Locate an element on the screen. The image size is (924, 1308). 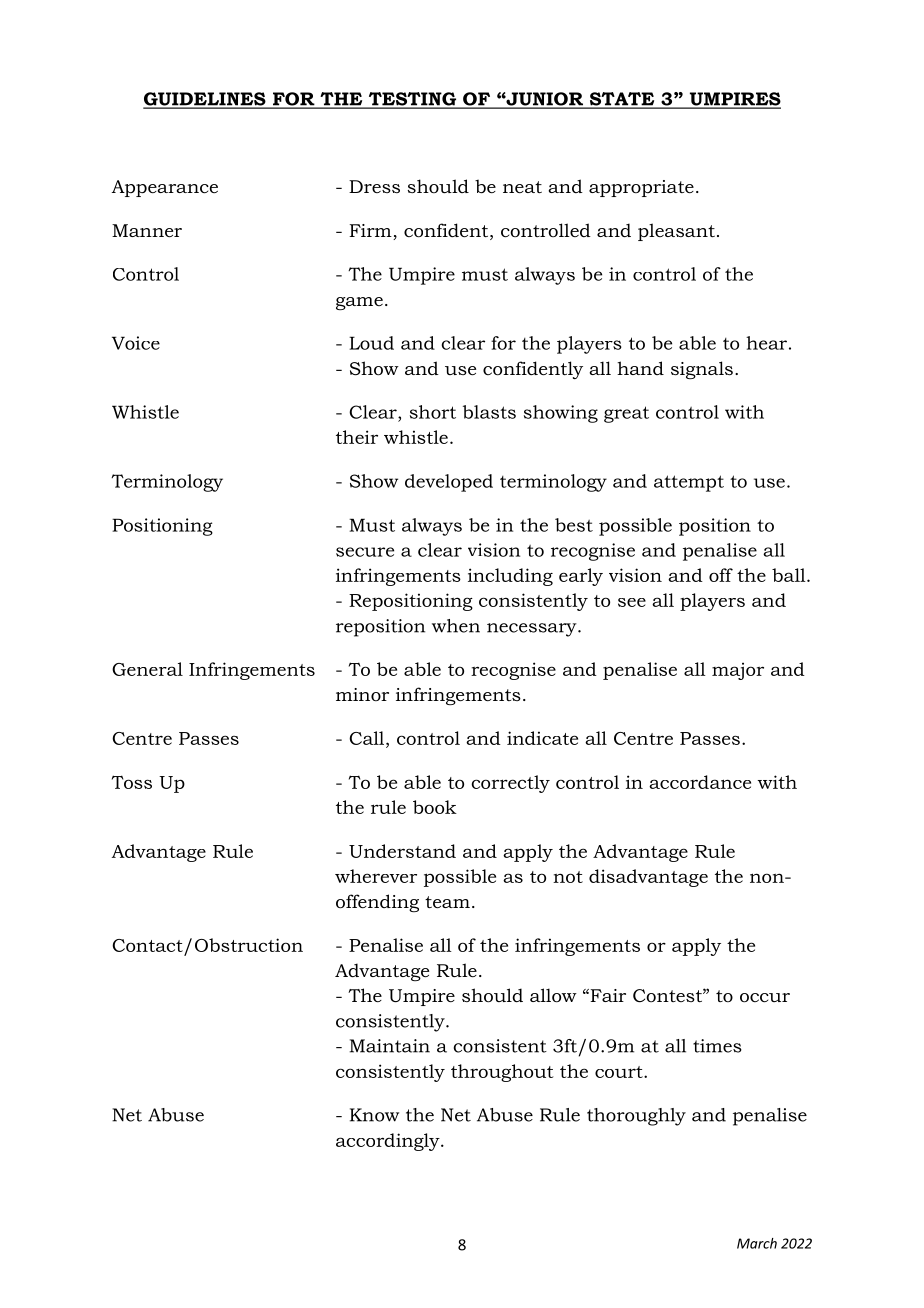
accordingly is located at coordinates (389, 1142).
